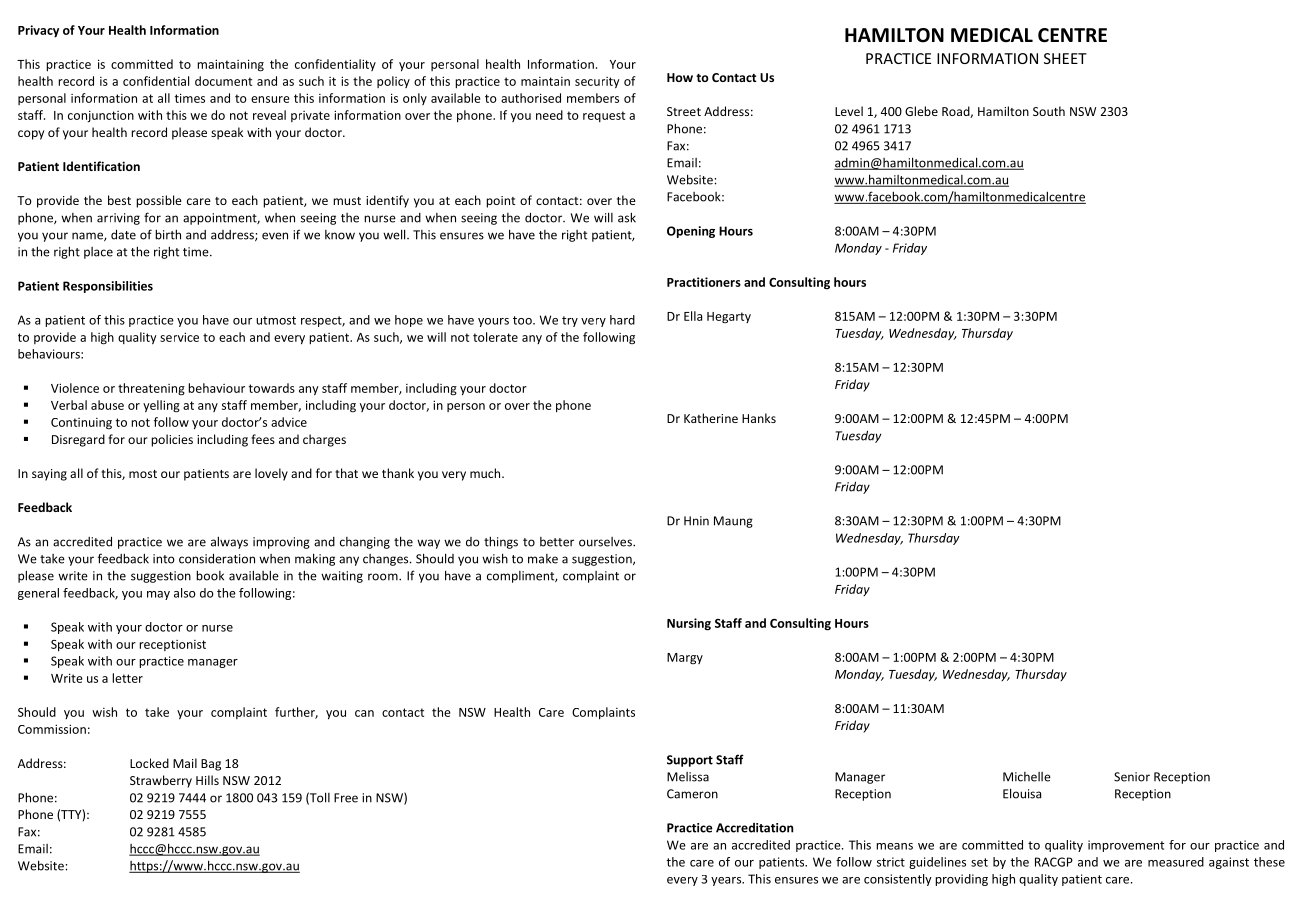 Image resolution: width=1308 pixels, height=924 pixels. What do you see at coordinates (1065, 58) in the screenshot?
I see `SHEET` at bounding box center [1065, 58].
